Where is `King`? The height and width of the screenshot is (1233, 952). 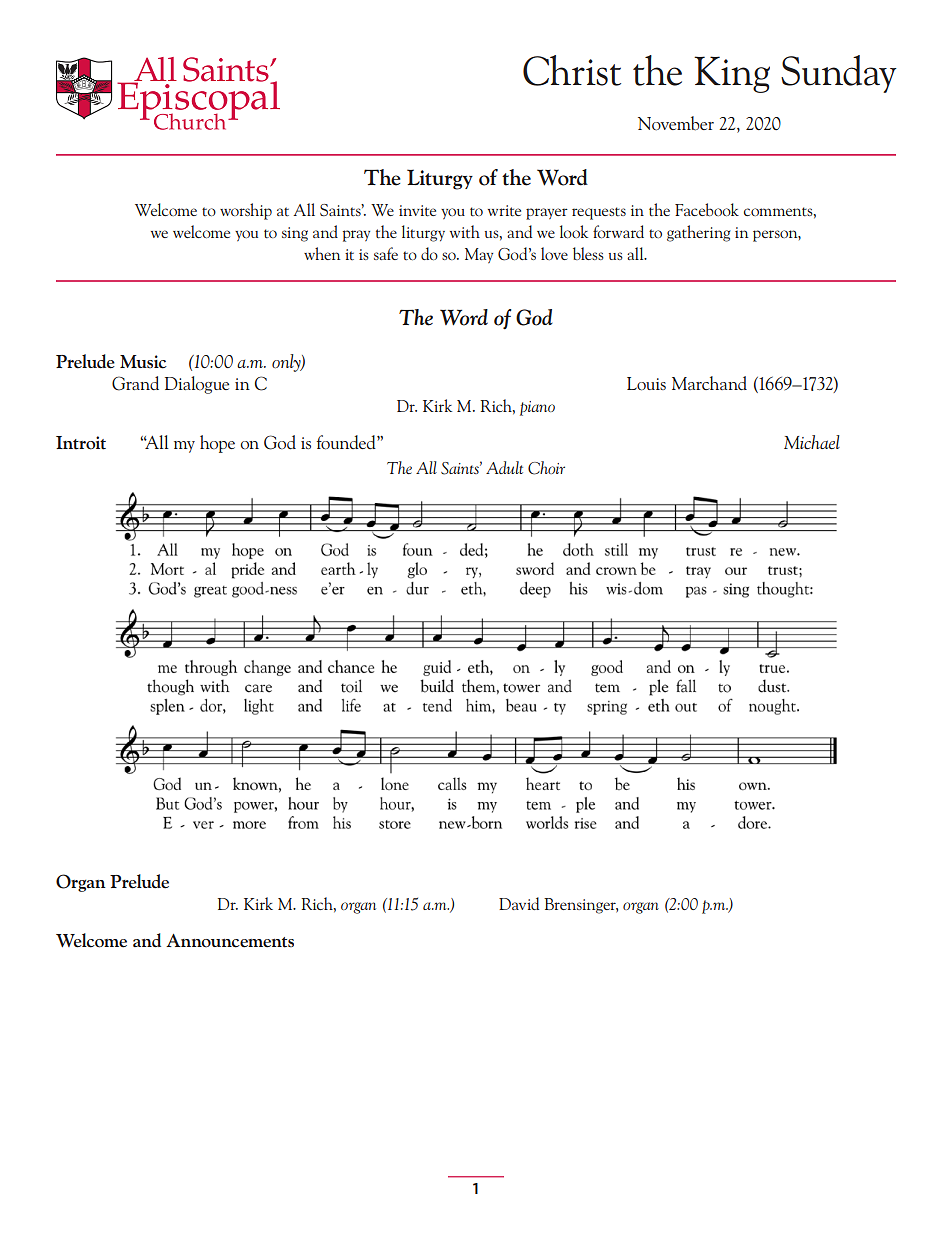
King is located at coordinates (732, 74).
